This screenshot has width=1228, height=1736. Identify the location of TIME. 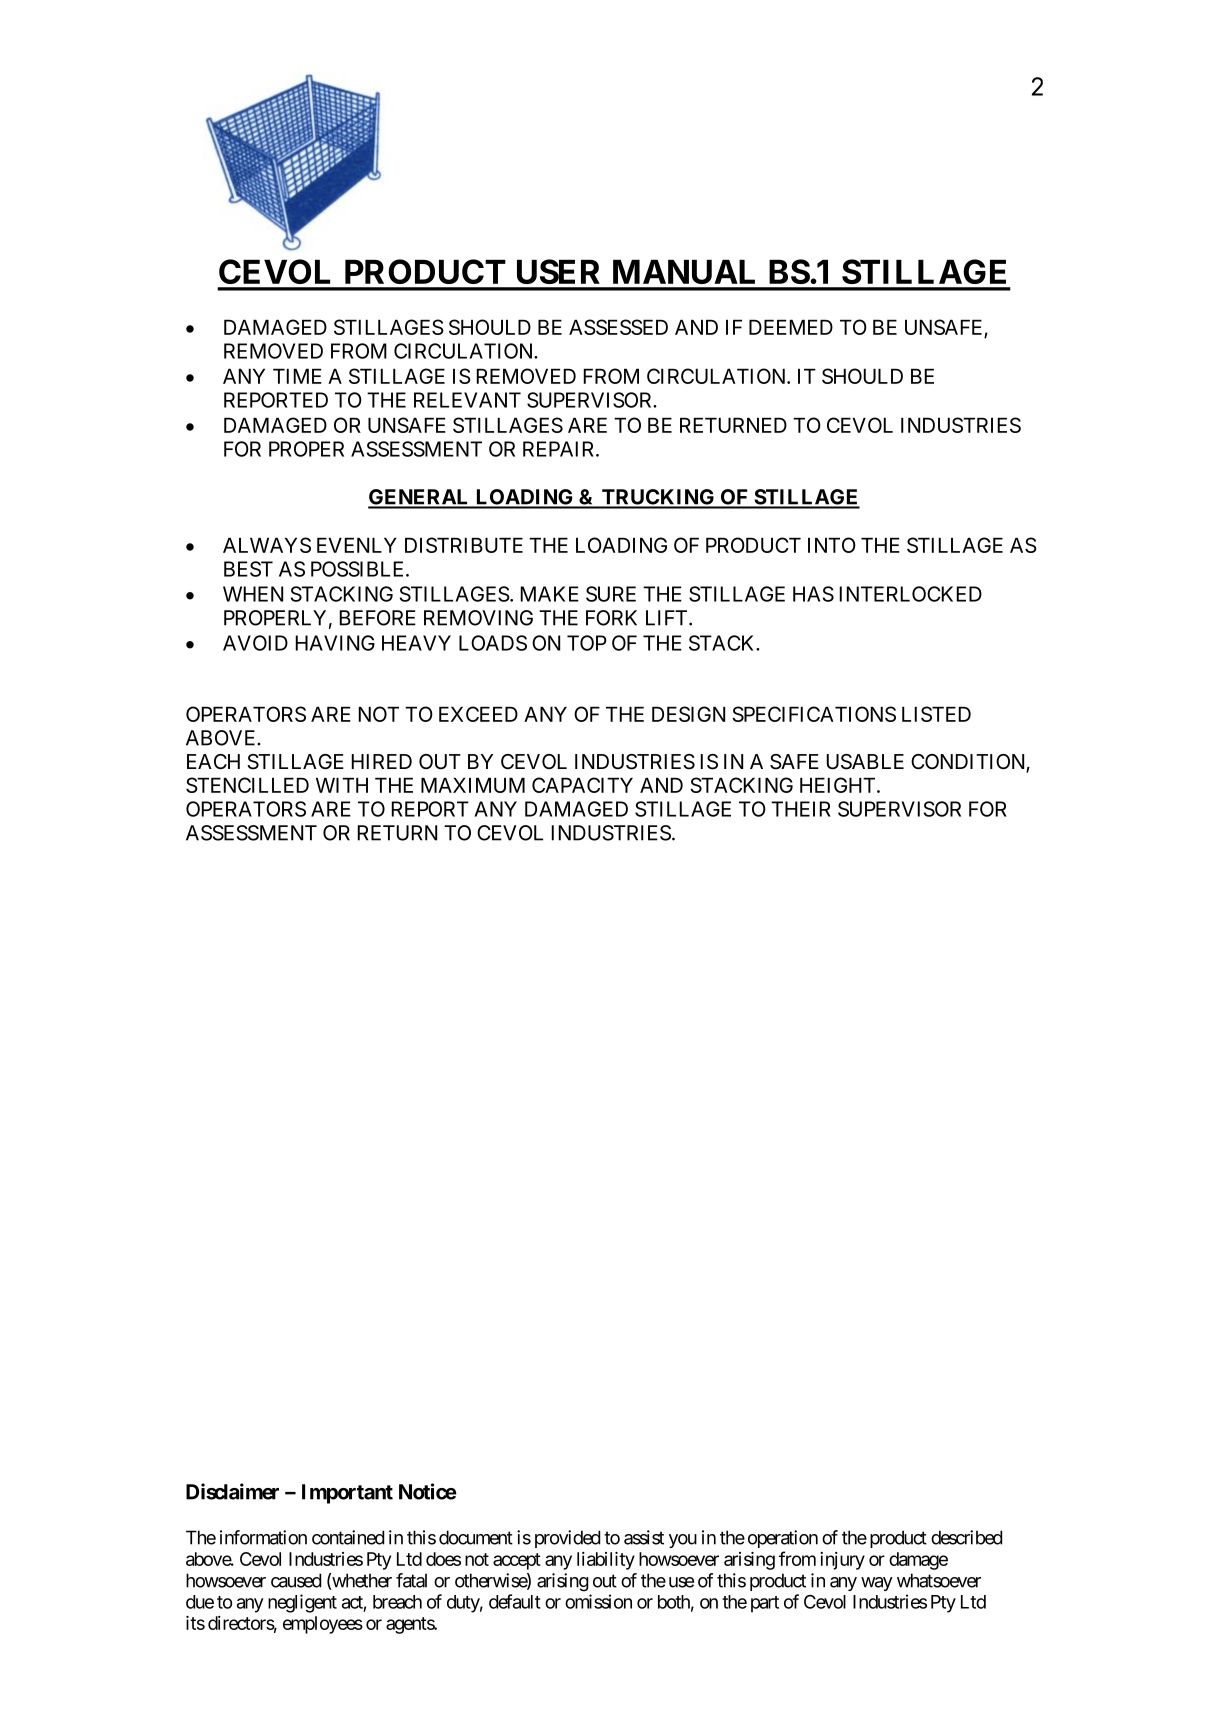
(297, 376).
